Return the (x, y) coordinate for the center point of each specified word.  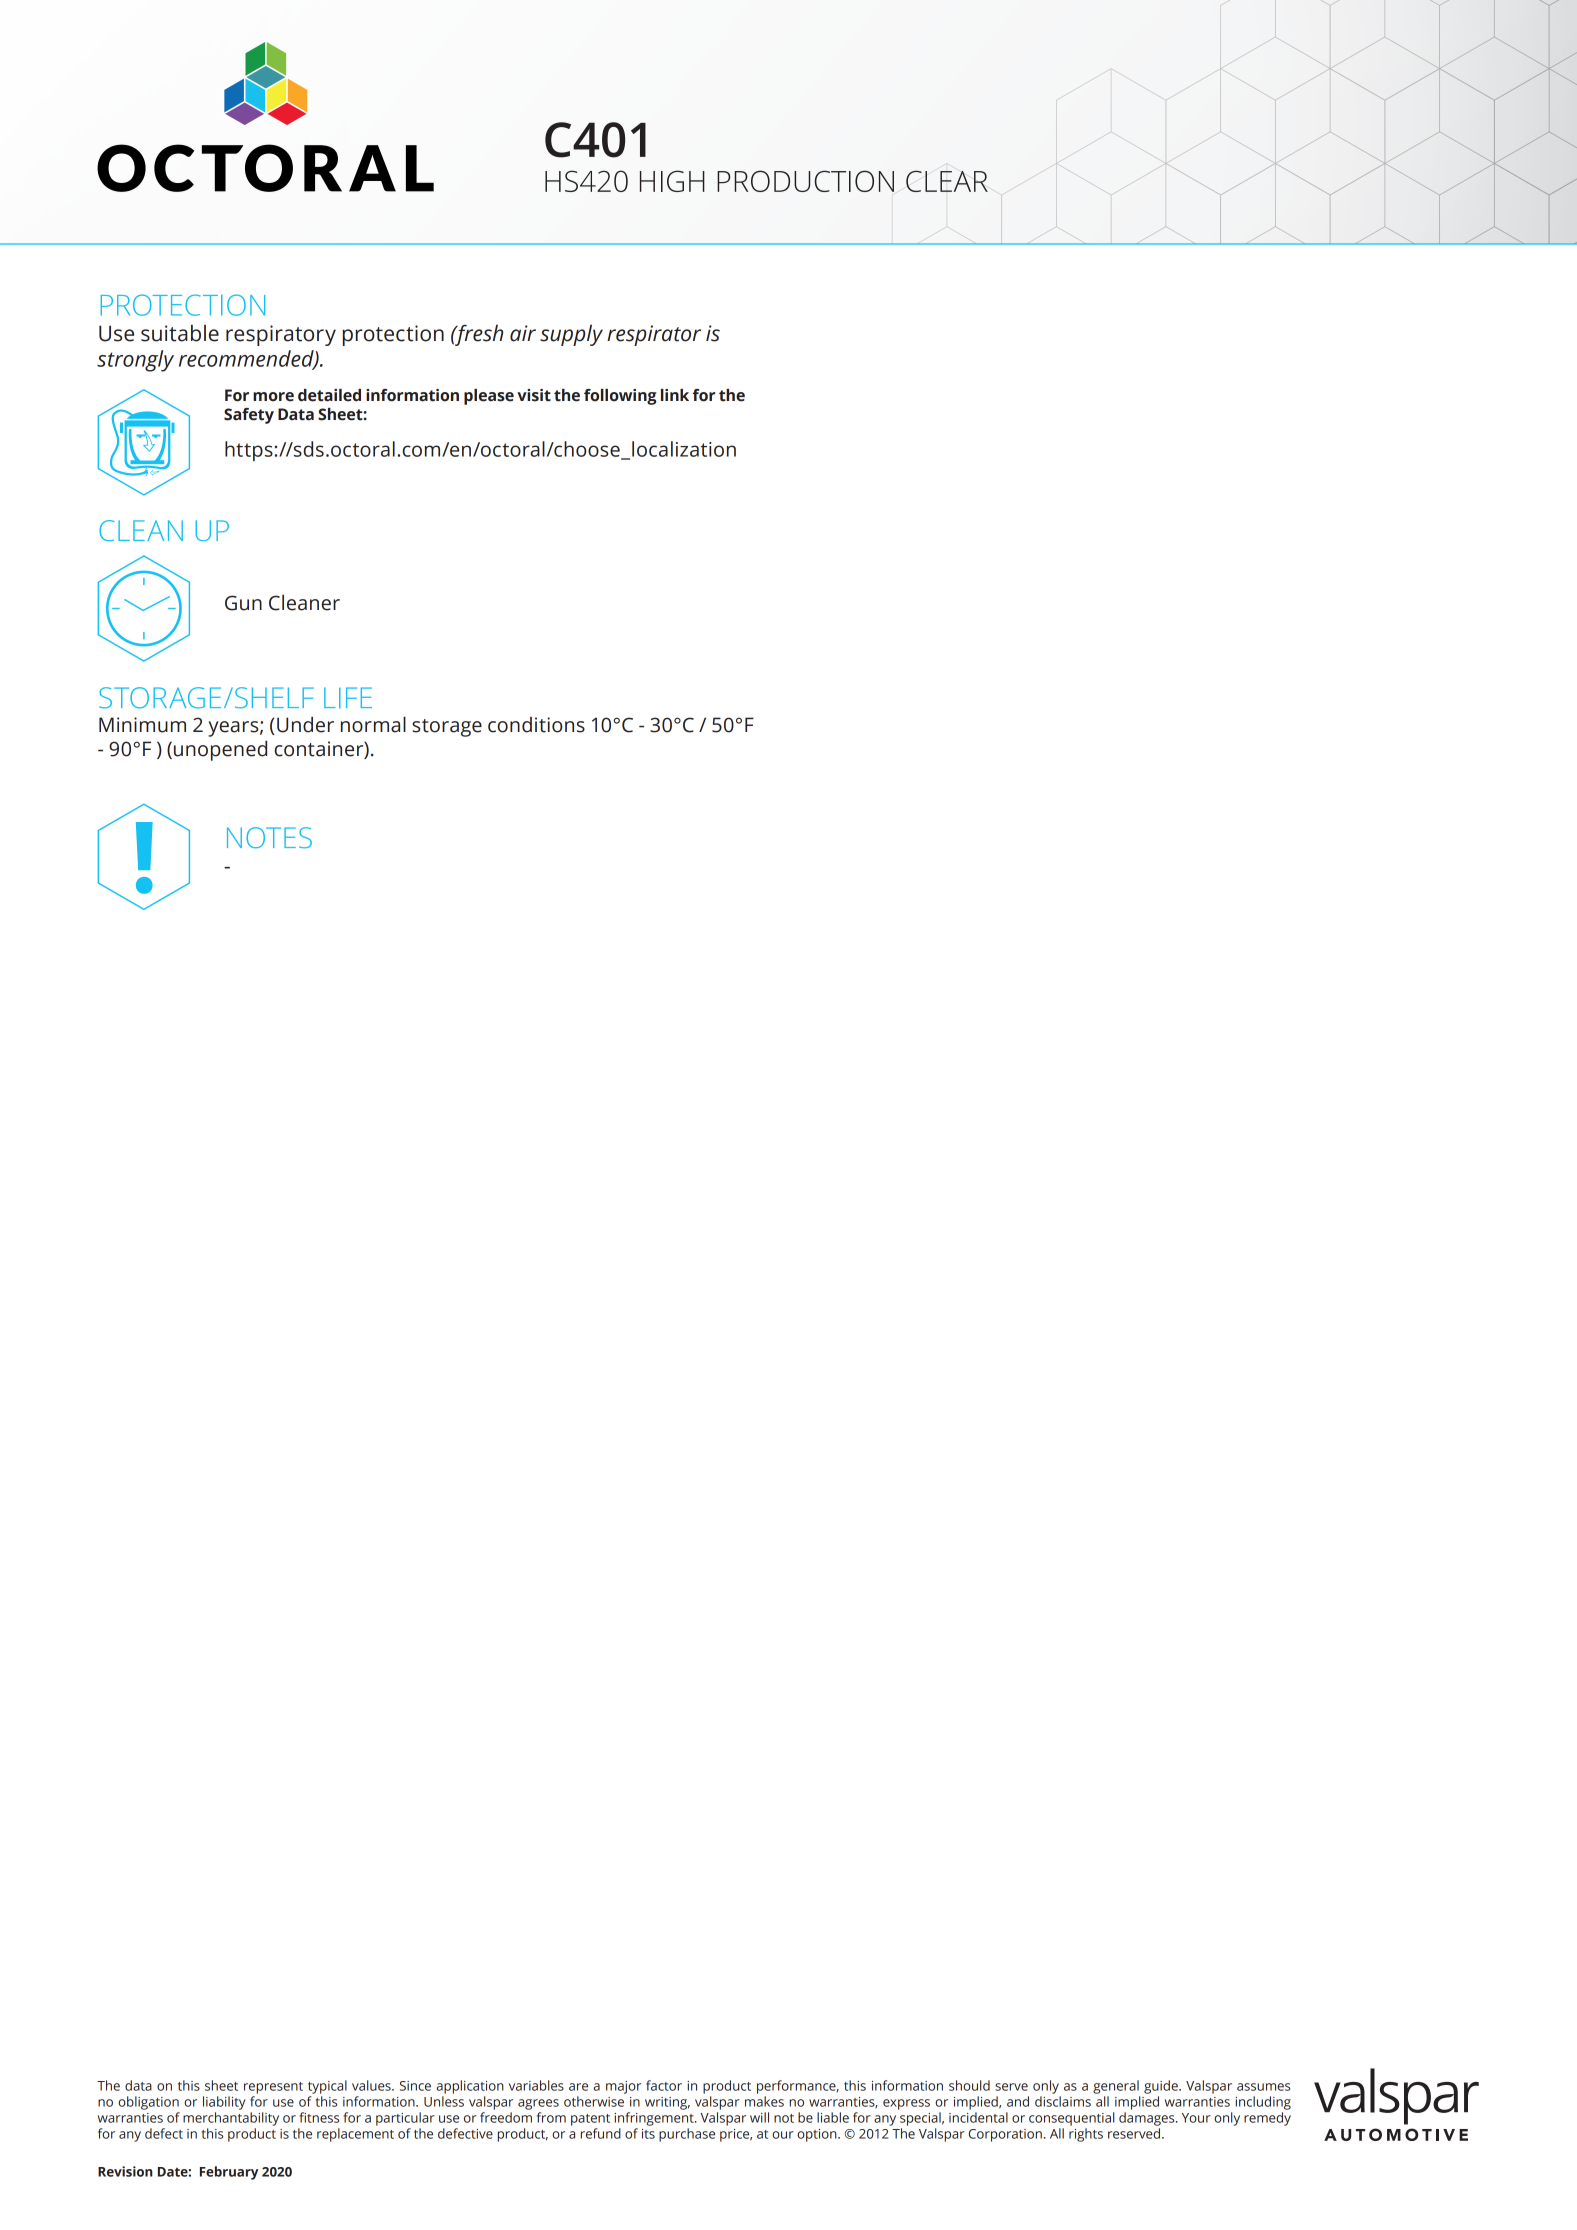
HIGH (672, 181)
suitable (180, 333)
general (1116, 2087)
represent (273, 2088)
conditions (536, 725)
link (675, 395)
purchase (687, 2135)
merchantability (231, 2119)
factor (664, 2085)
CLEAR (947, 181)
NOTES (269, 837)
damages (1148, 2119)
